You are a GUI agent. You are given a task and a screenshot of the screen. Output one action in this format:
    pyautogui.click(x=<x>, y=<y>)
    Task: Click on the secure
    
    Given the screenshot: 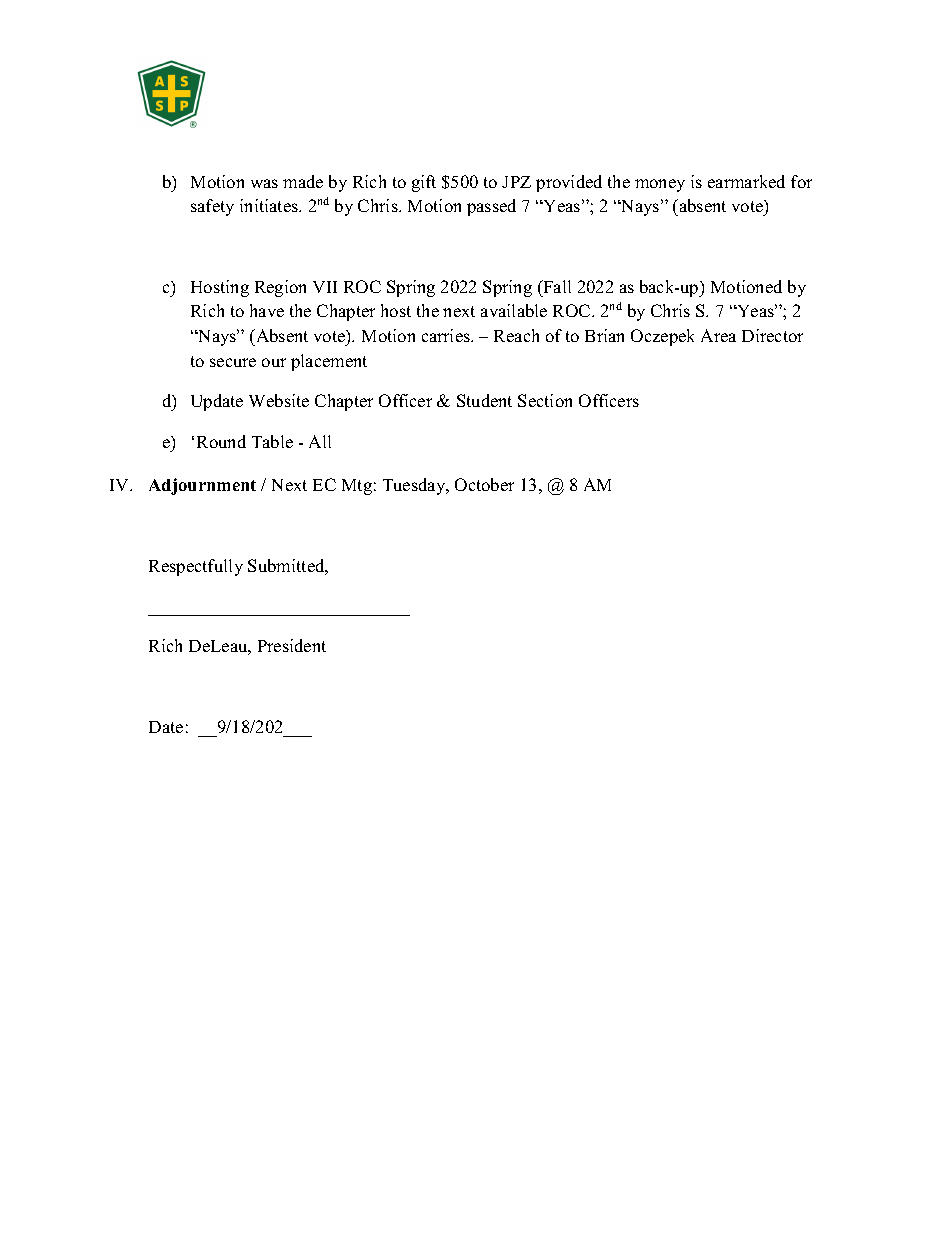 What is the action you would take?
    pyautogui.click(x=233, y=362)
